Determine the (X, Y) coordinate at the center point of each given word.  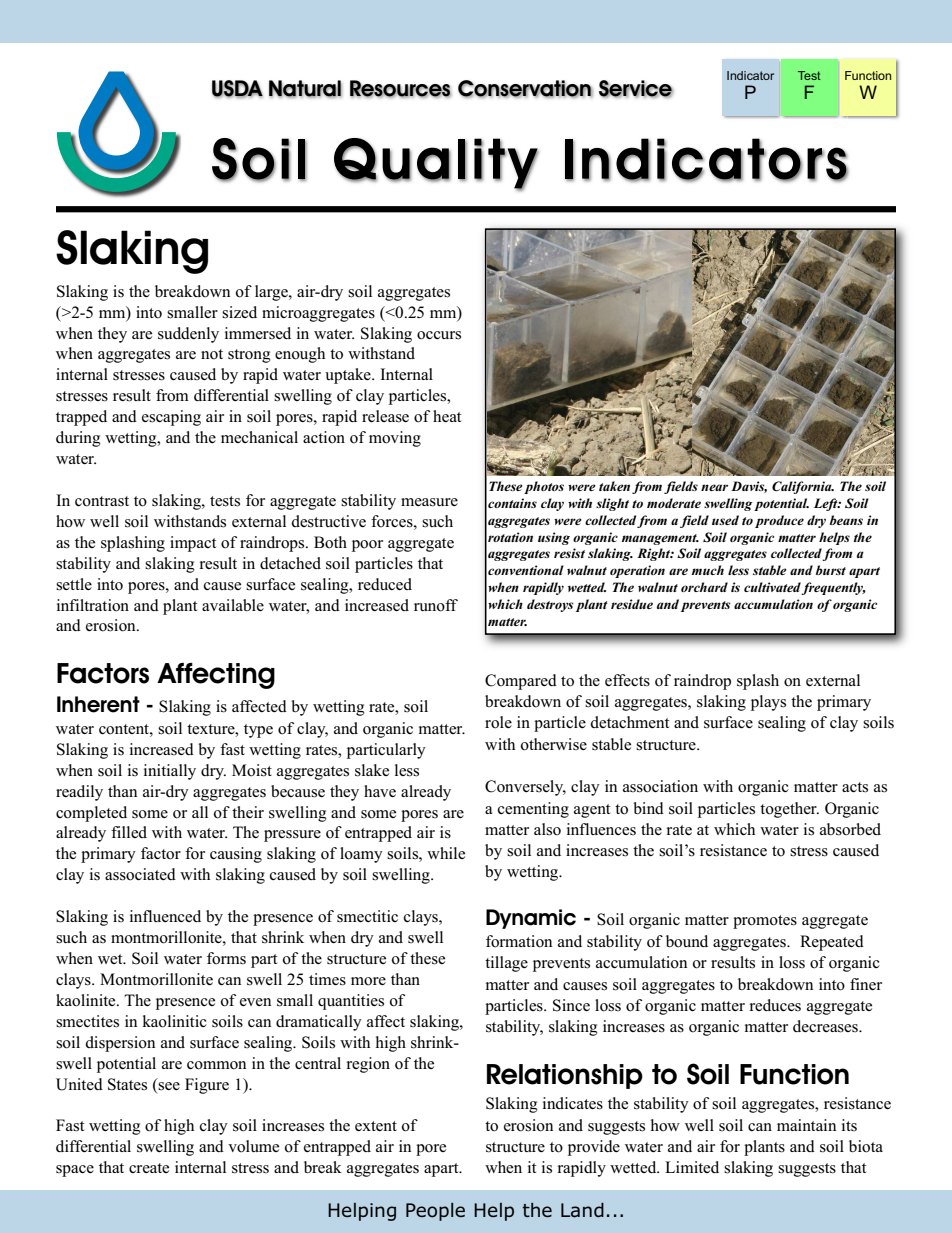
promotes (765, 922)
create (149, 1168)
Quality (436, 164)
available (233, 605)
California (803, 487)
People (435, 1212)
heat (447, 416)
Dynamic (531, 919)
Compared (521, 682)
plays (768, 703)
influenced (165, 916)
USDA (237, 89)
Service (636, 89)
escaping (171, 418)
